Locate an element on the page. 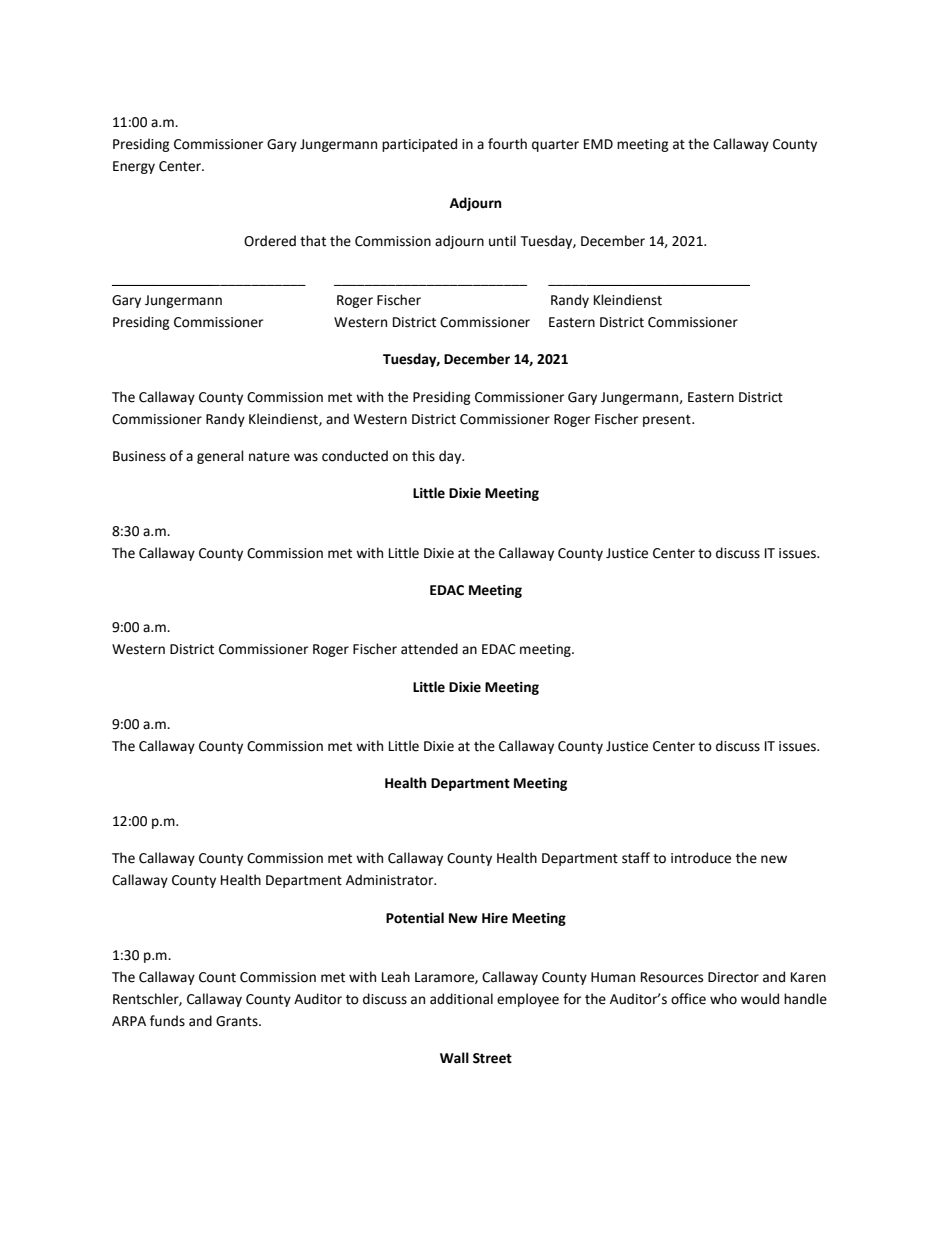  Hire is located at coordinates (495, 918).
